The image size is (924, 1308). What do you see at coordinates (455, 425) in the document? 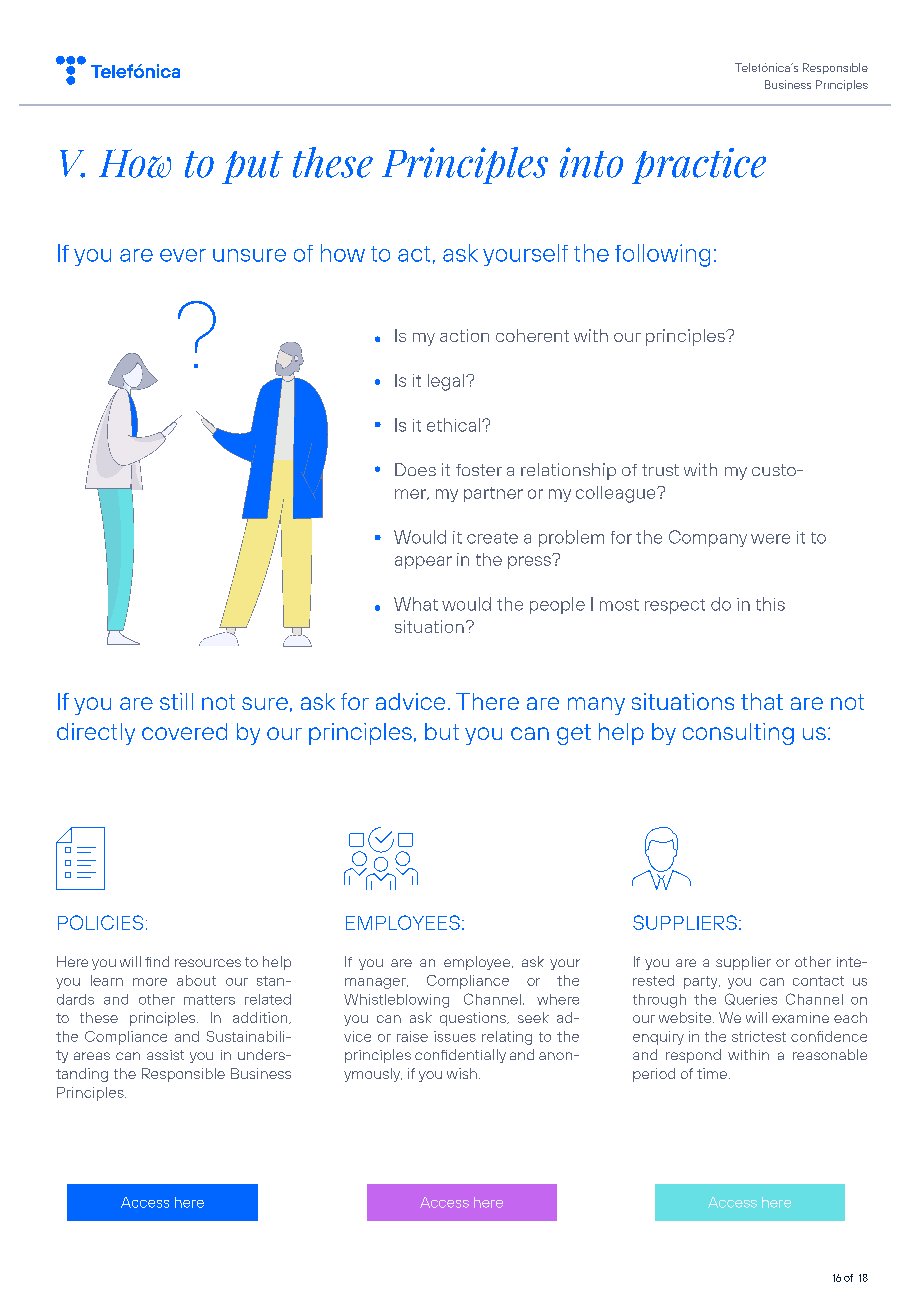
I see `ethical` at bounding box center [455, 425].
